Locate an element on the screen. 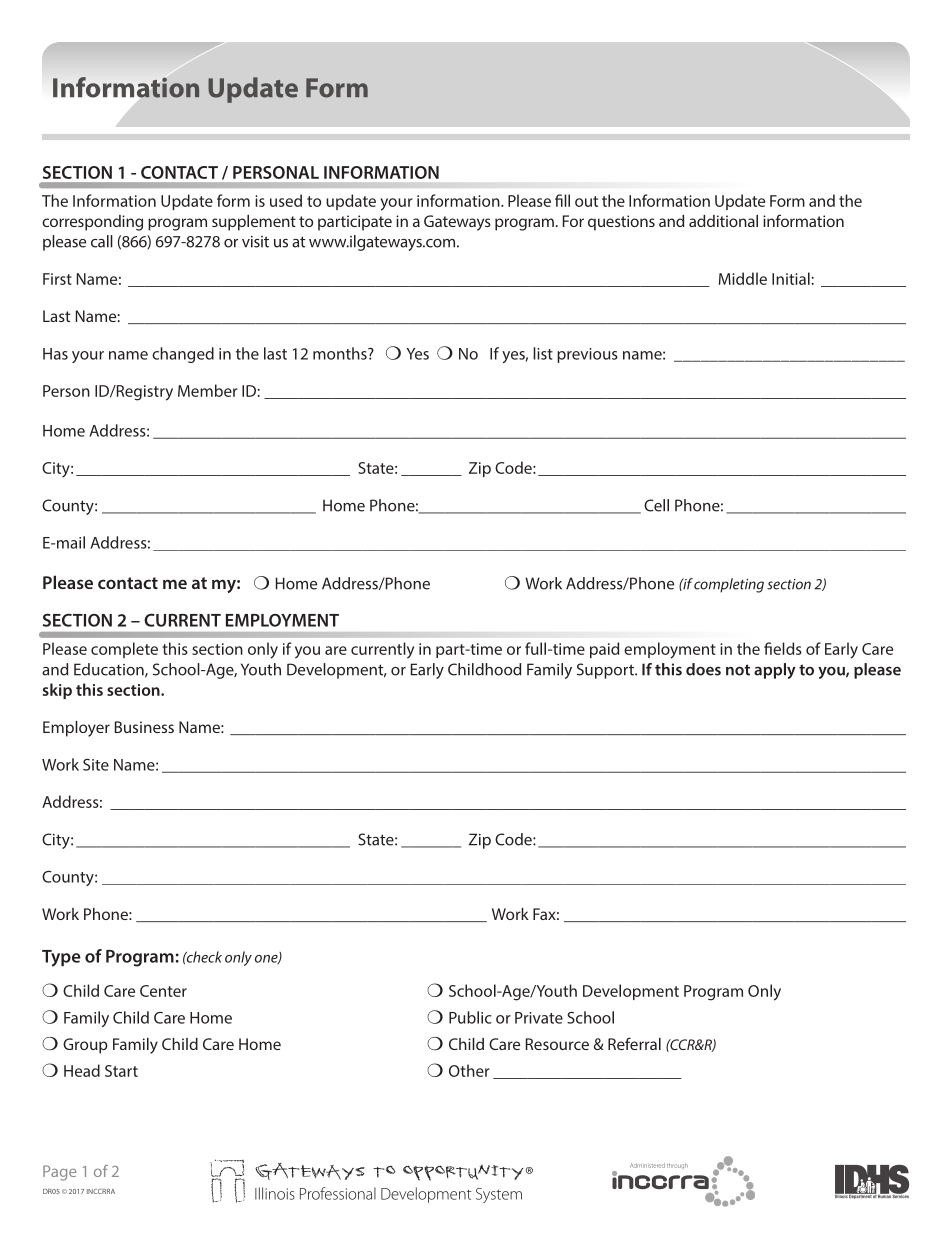 This screenshot has height=1233, width=952. Referral is located at coordinates (634, 1043).
